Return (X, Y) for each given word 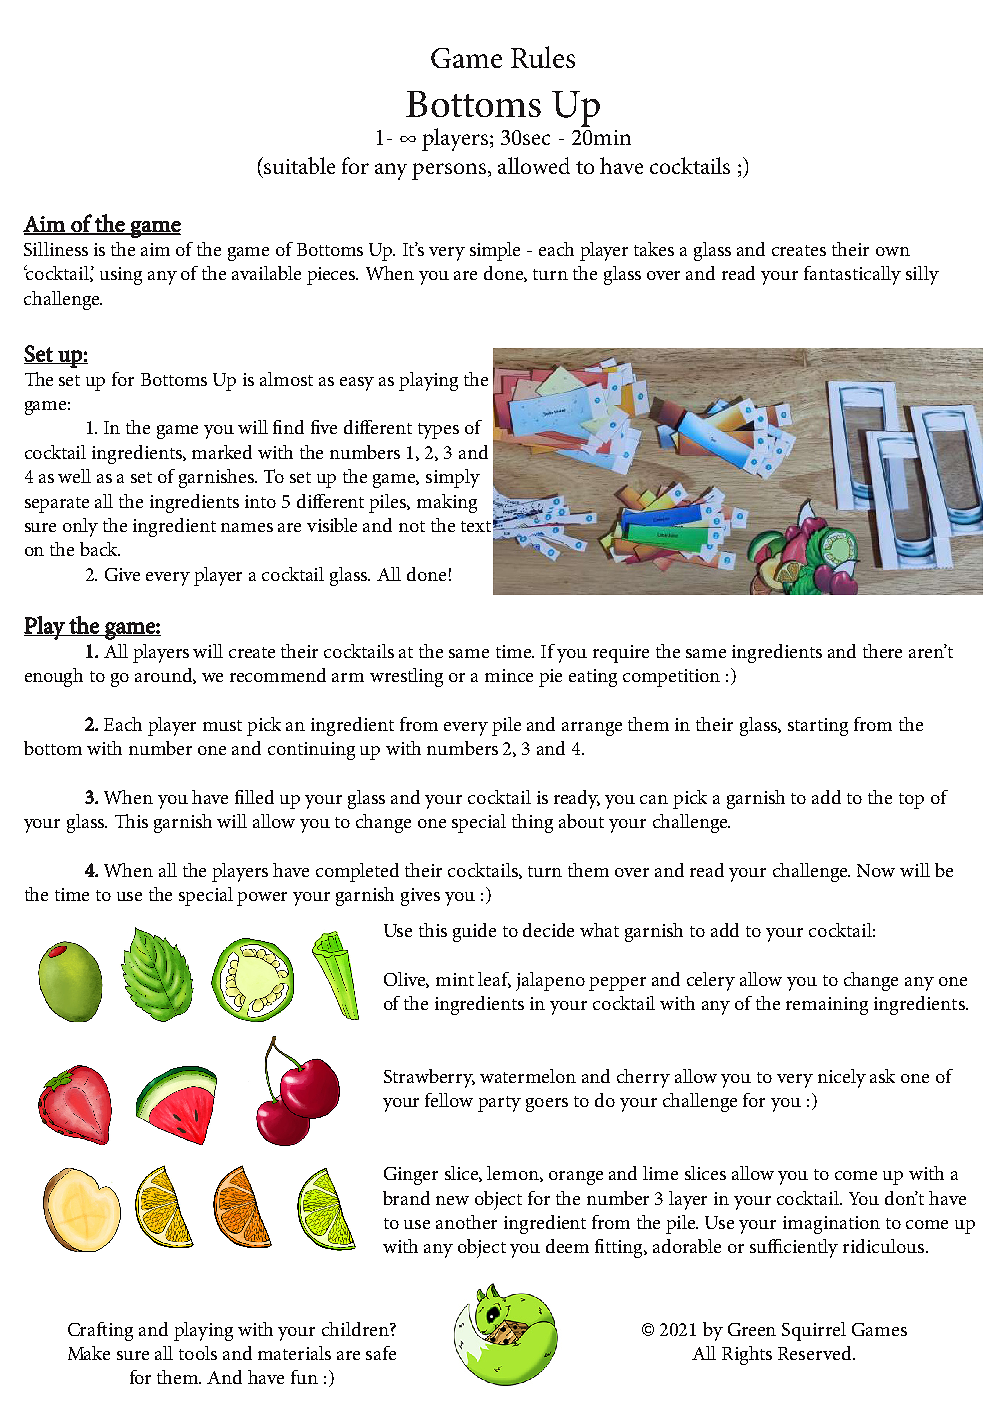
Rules (543, 57)
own (893, 251)
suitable (298, 165)
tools (198, 1353)
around (165, 676)
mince (509, 675)
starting (818, 727)
